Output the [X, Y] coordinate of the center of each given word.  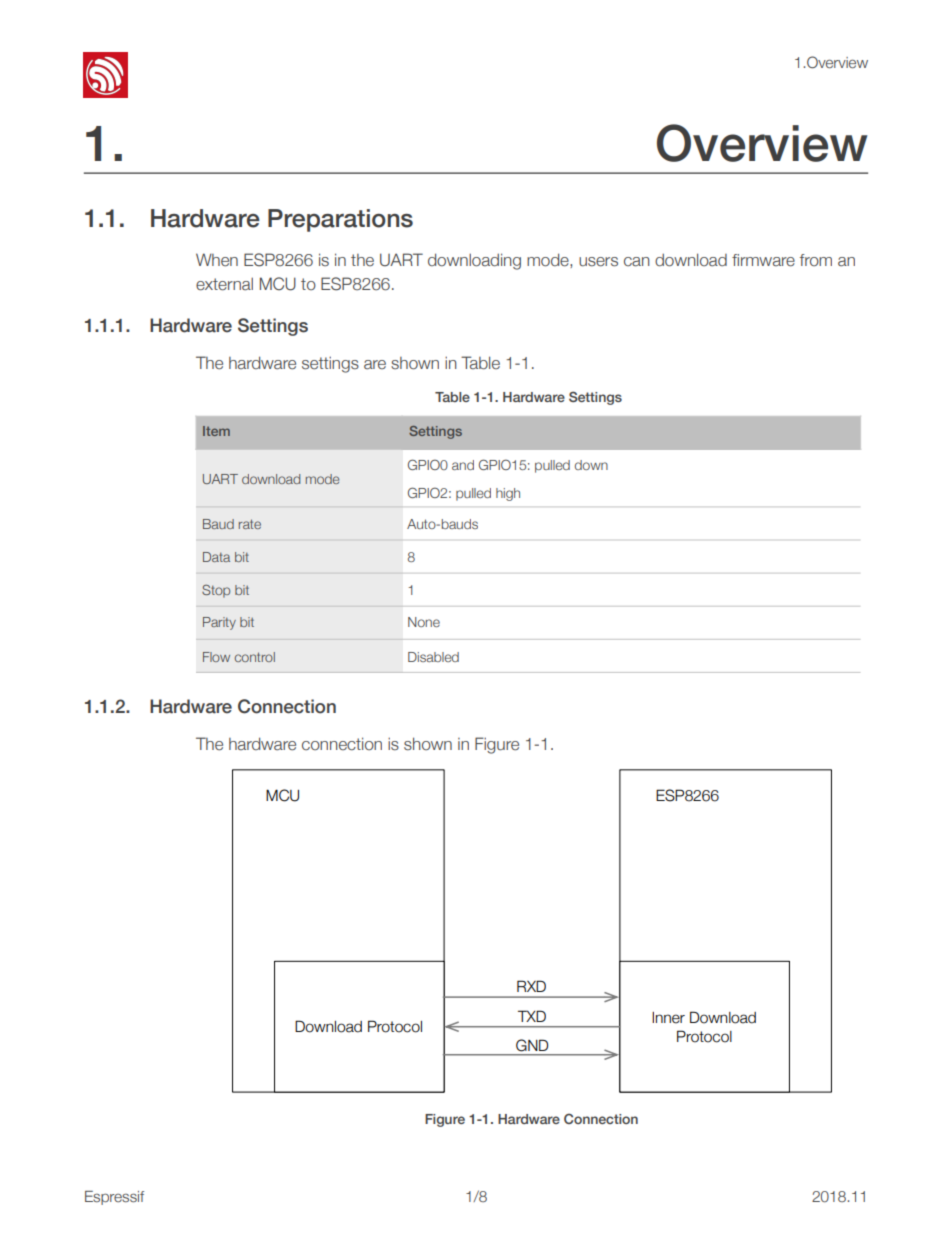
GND [532, 1045]
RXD [531, 986]
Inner [668, 1018]
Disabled [433, 657]
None [424, 622]
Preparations [340, 220]
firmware [763, 260]
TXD [532, 1016]
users [598, 262]
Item [216, 431]
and [463, 465]
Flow [216, 657]
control [255, 657]
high [508, 494]
